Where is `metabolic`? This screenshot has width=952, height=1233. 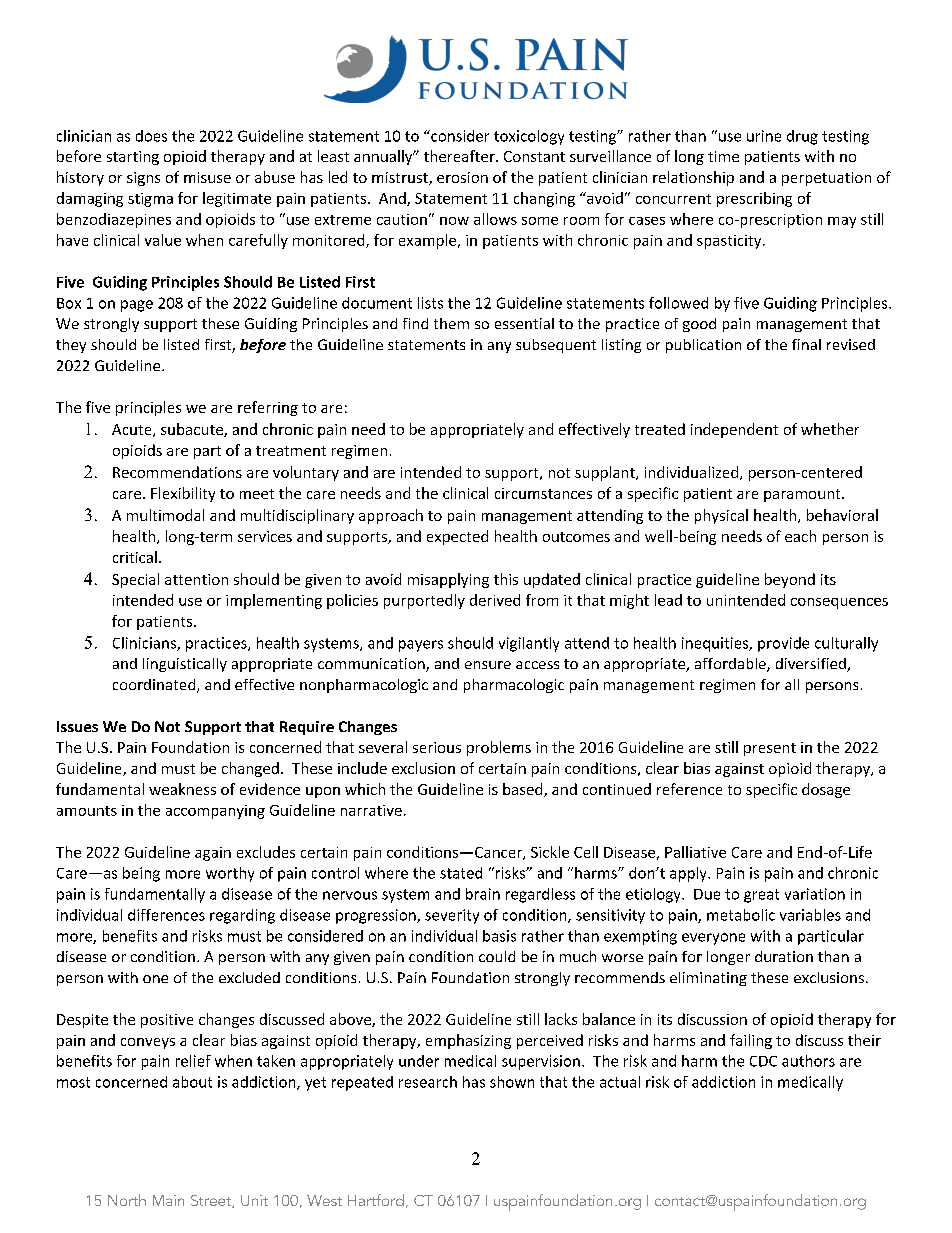
metabolic is located at coordinates (741, 915).
